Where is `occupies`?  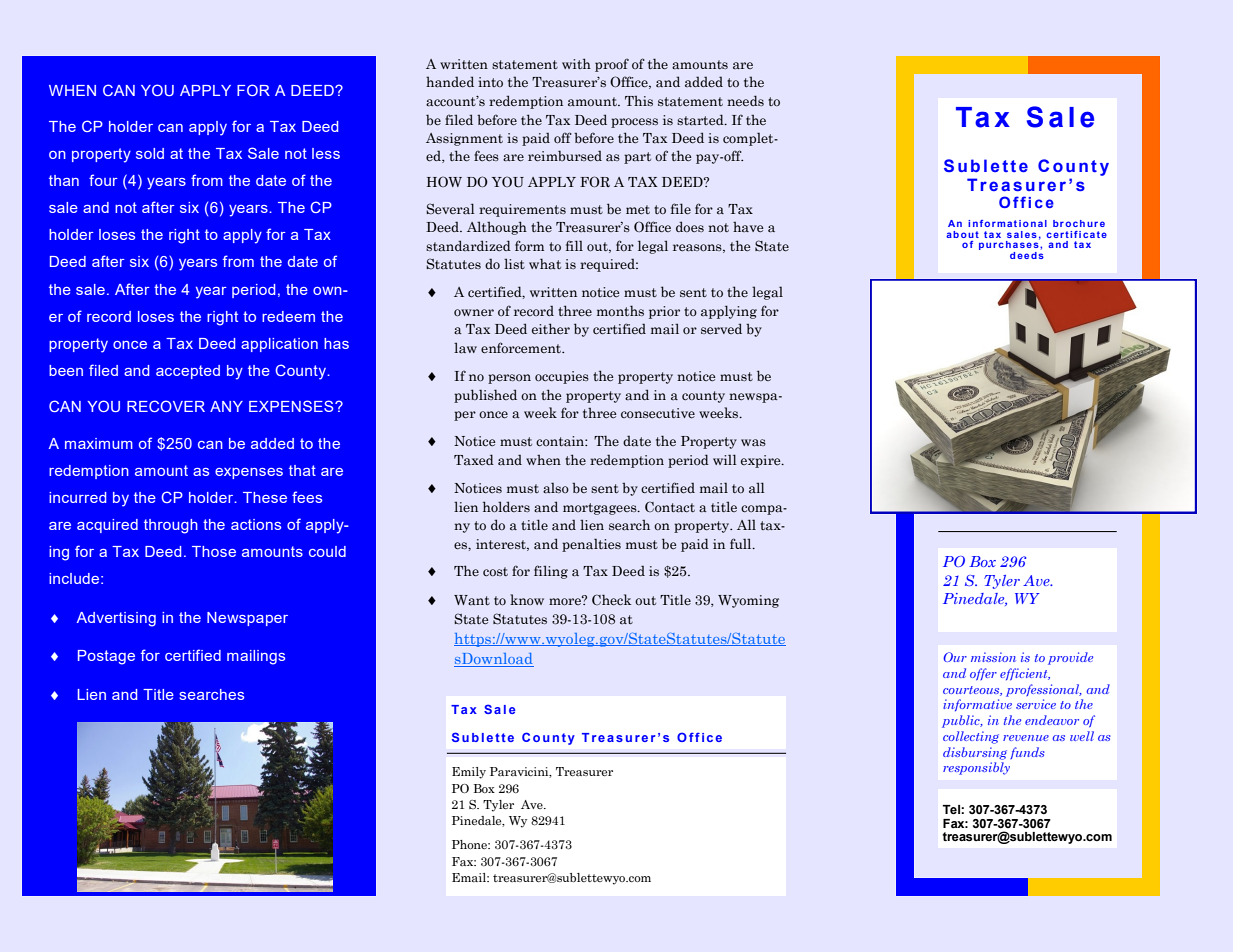 occupies is located at coordinates (562, 377).
